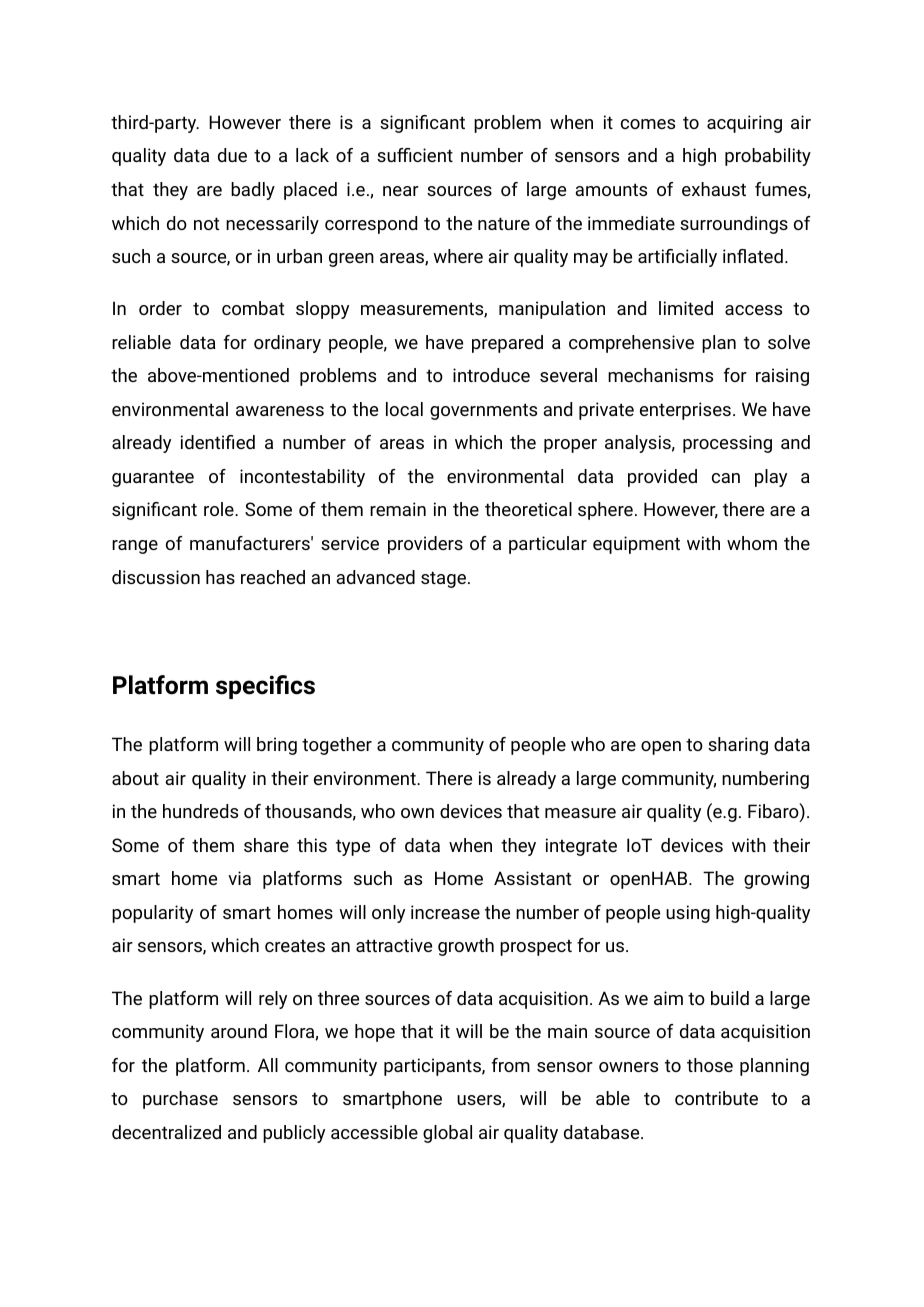 This screenshot has width=924, height=1307. I want to click on stage, so click(443, 579).
